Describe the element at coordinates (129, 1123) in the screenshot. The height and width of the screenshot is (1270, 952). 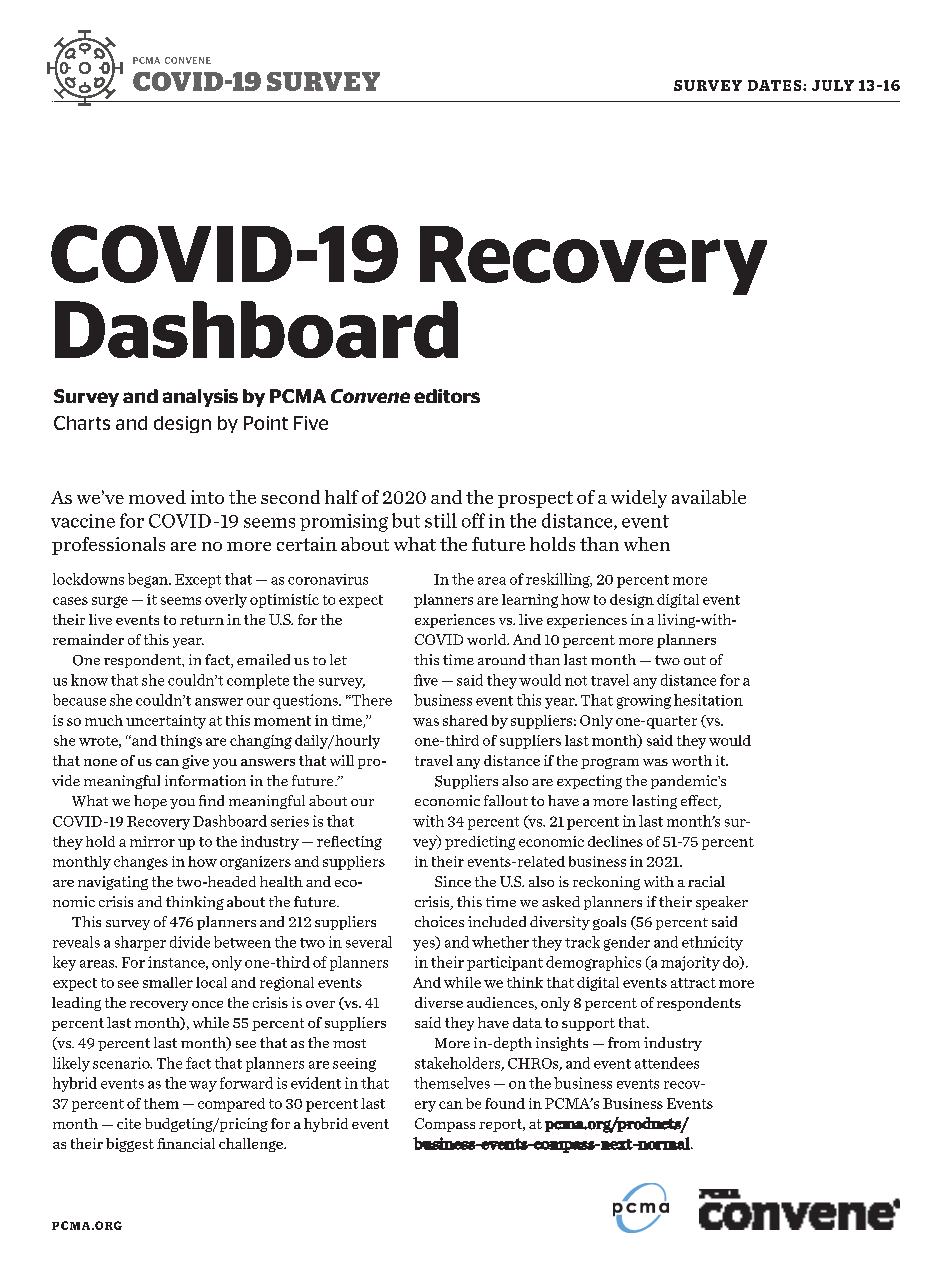
I see `cite` at that location.
